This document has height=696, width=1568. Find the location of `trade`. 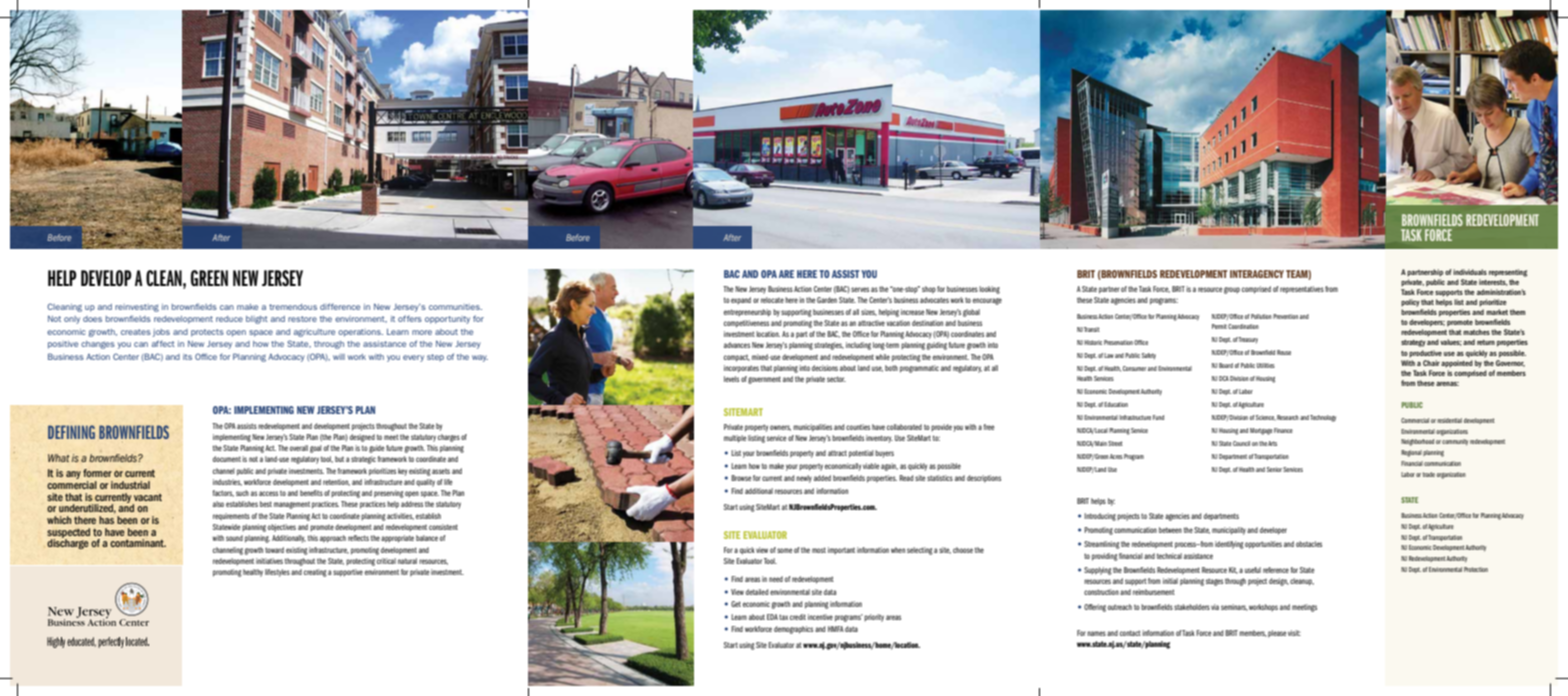

trade is located at coordinates (1429, 474).
